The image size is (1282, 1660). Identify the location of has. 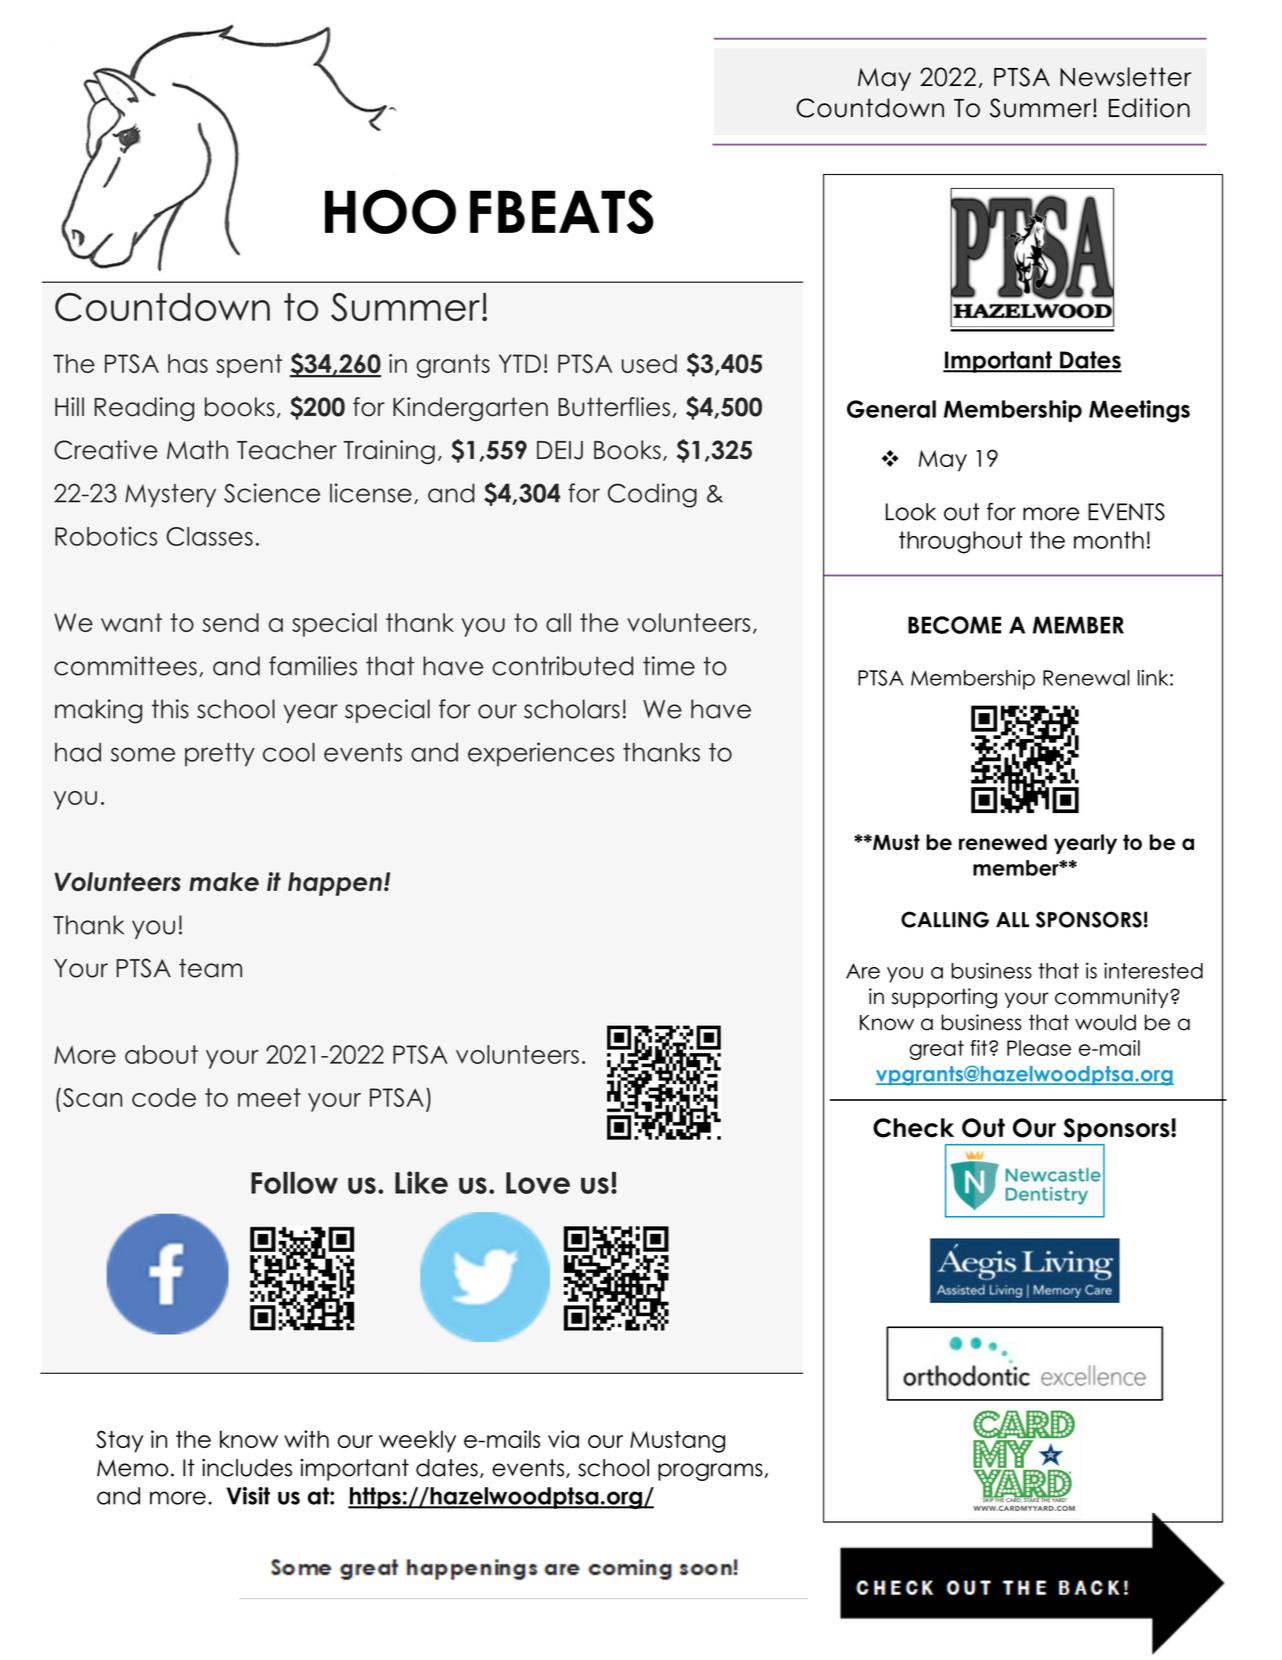
(188, 363).
